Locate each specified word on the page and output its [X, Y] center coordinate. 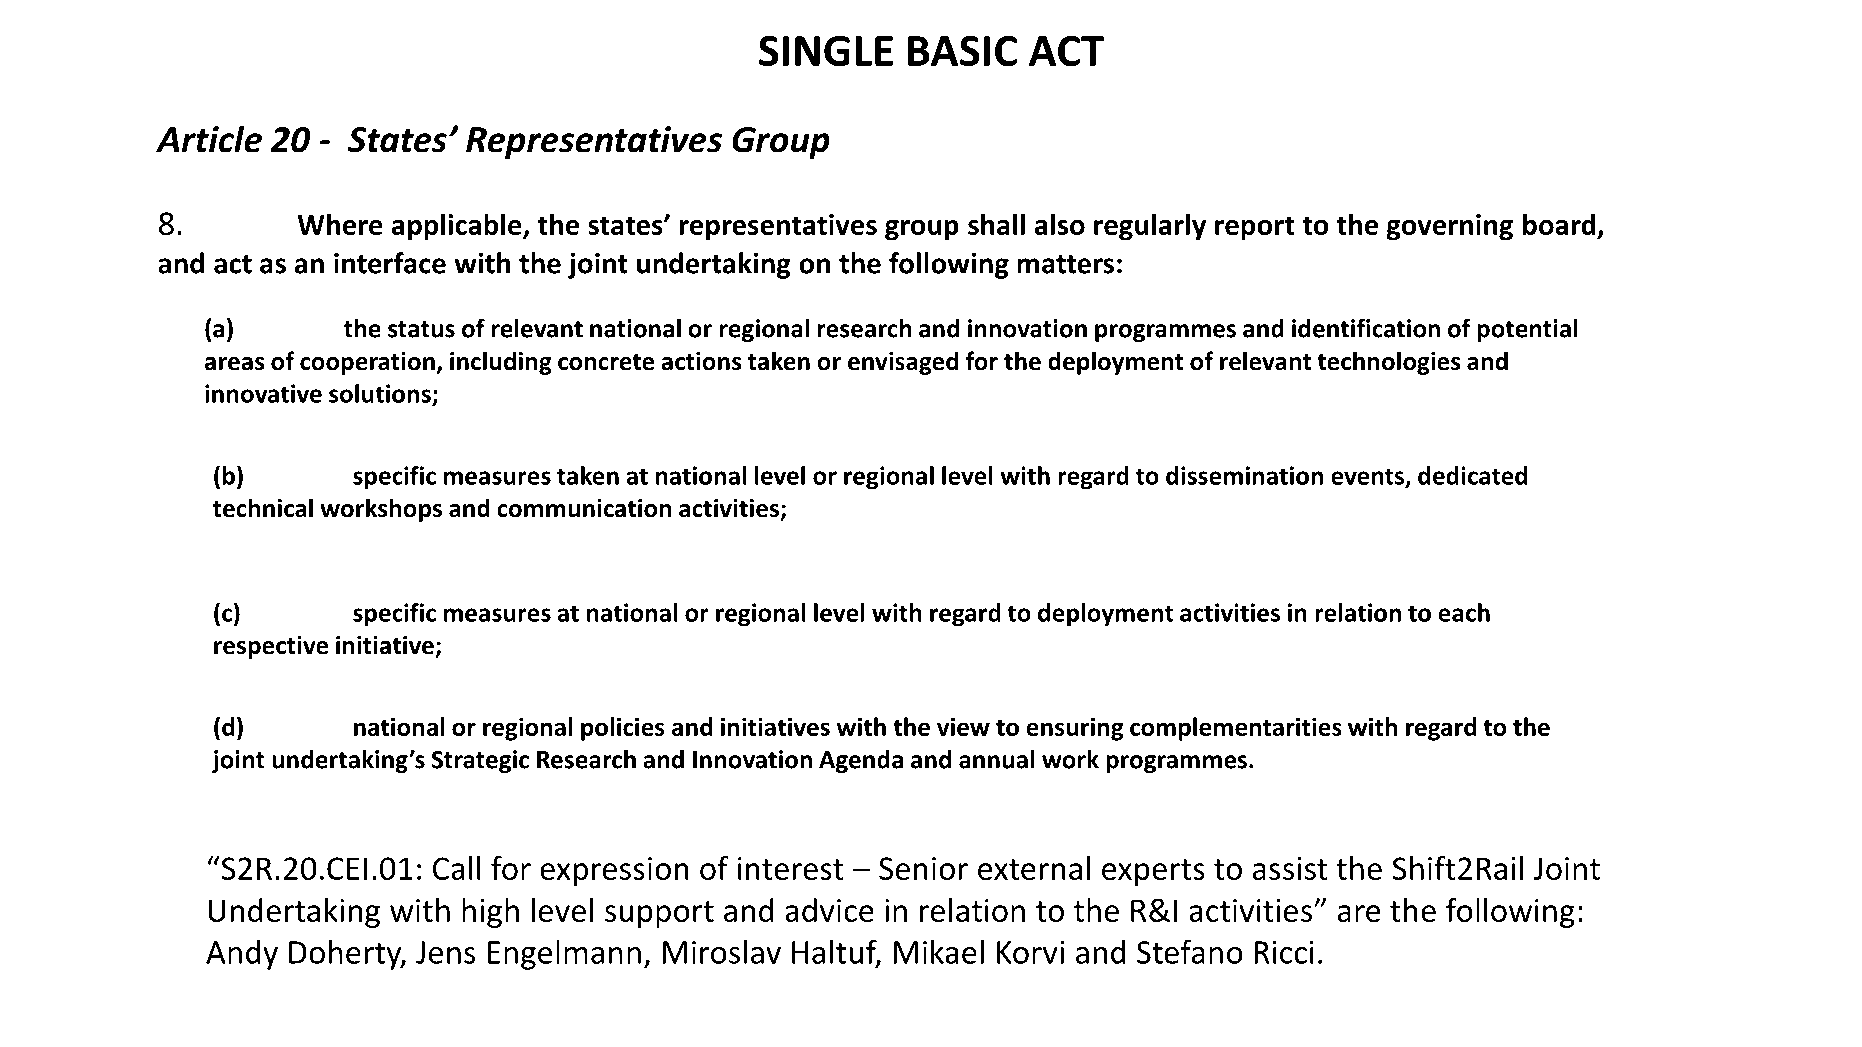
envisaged [903, 363]
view [963, 726]
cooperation [368, 363]
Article [209, 139]
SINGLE [826, 51]
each [1464, 612]
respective [271, 647]
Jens [446, 952]
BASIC [962, 51]
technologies [1389, 363]
